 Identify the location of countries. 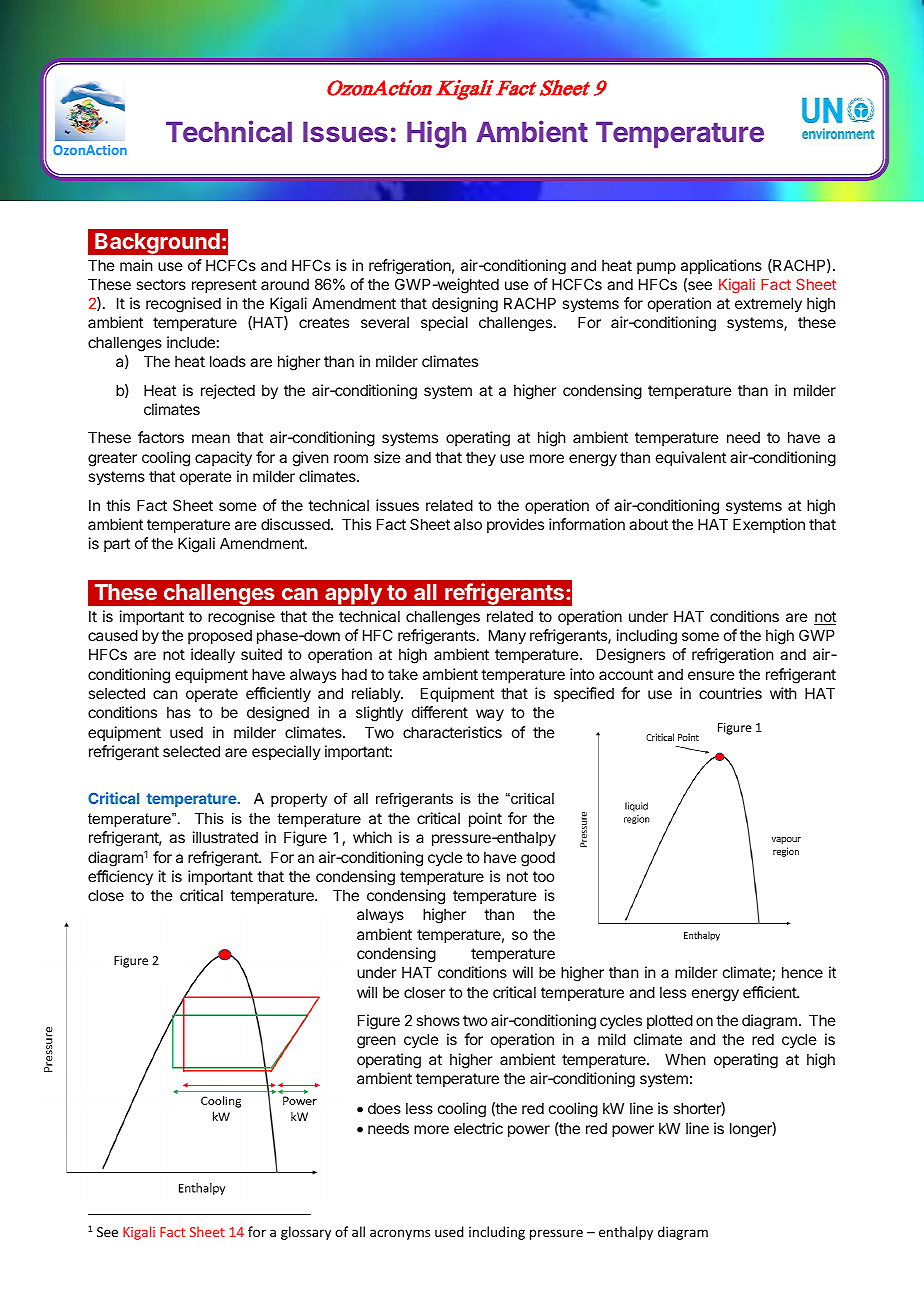
(730, 693).
